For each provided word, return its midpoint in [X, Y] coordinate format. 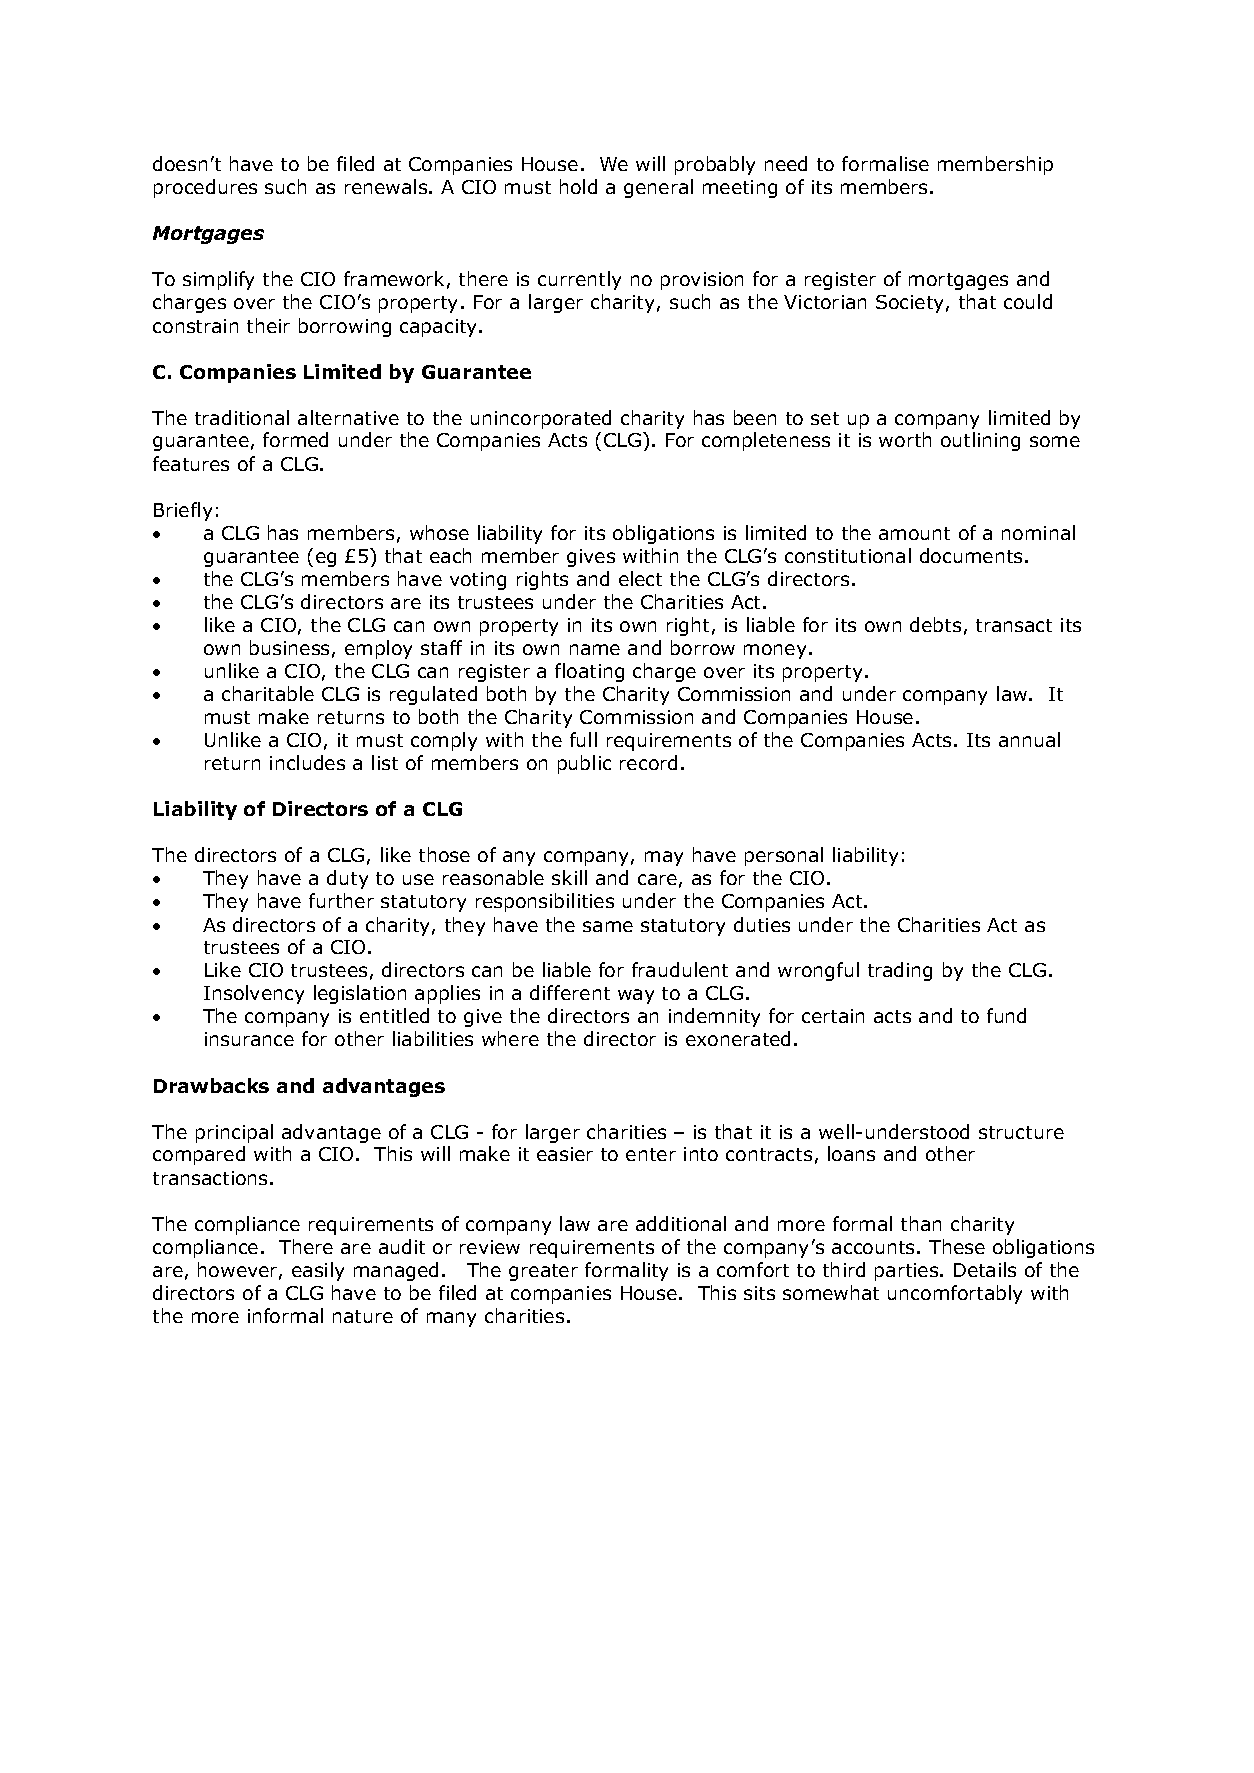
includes [307, 762]
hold [578, 186]
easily [318, 1271]
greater [543, 1272]
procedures [205, 188]
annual [1029, 739]
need [786, 163]
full [583, 739]
